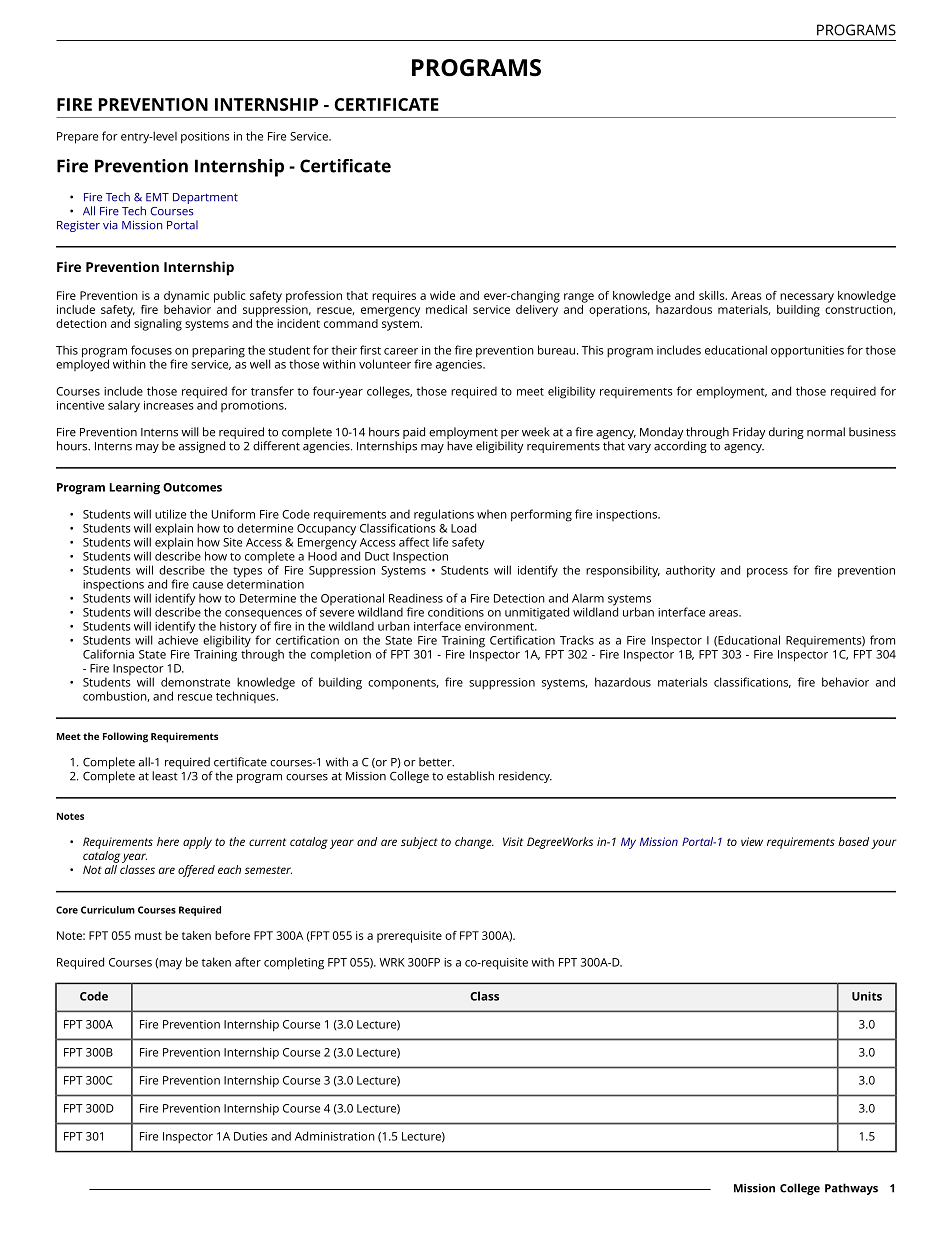 The width and height of the screenshot is (952, 1233). What do you see at coordinates (807, 298) in the screenshot?
I see `necessary` at bounding box center [807, 298].
